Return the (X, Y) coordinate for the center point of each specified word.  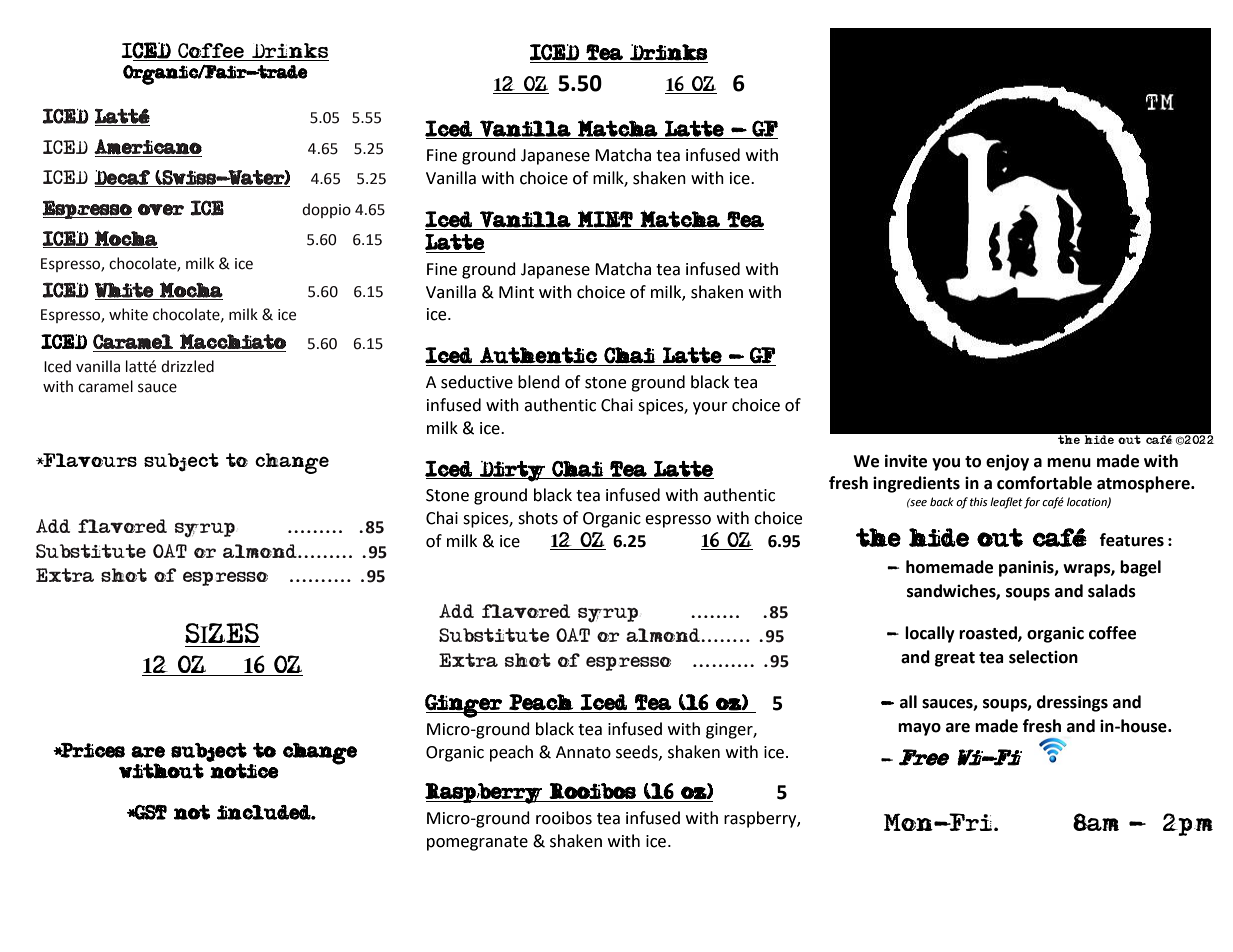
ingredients (916, 484)
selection (1043, 657)
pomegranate (477, 843)
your (710, 408)
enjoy (1007, 462)
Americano (148, 147)
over (161, 210)
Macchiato (233, 341)
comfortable (1044, 483)
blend (539, 382)
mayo (919, 729)
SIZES (222, 633)
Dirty (512, 471)
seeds (638, 752)
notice (244, 771)
